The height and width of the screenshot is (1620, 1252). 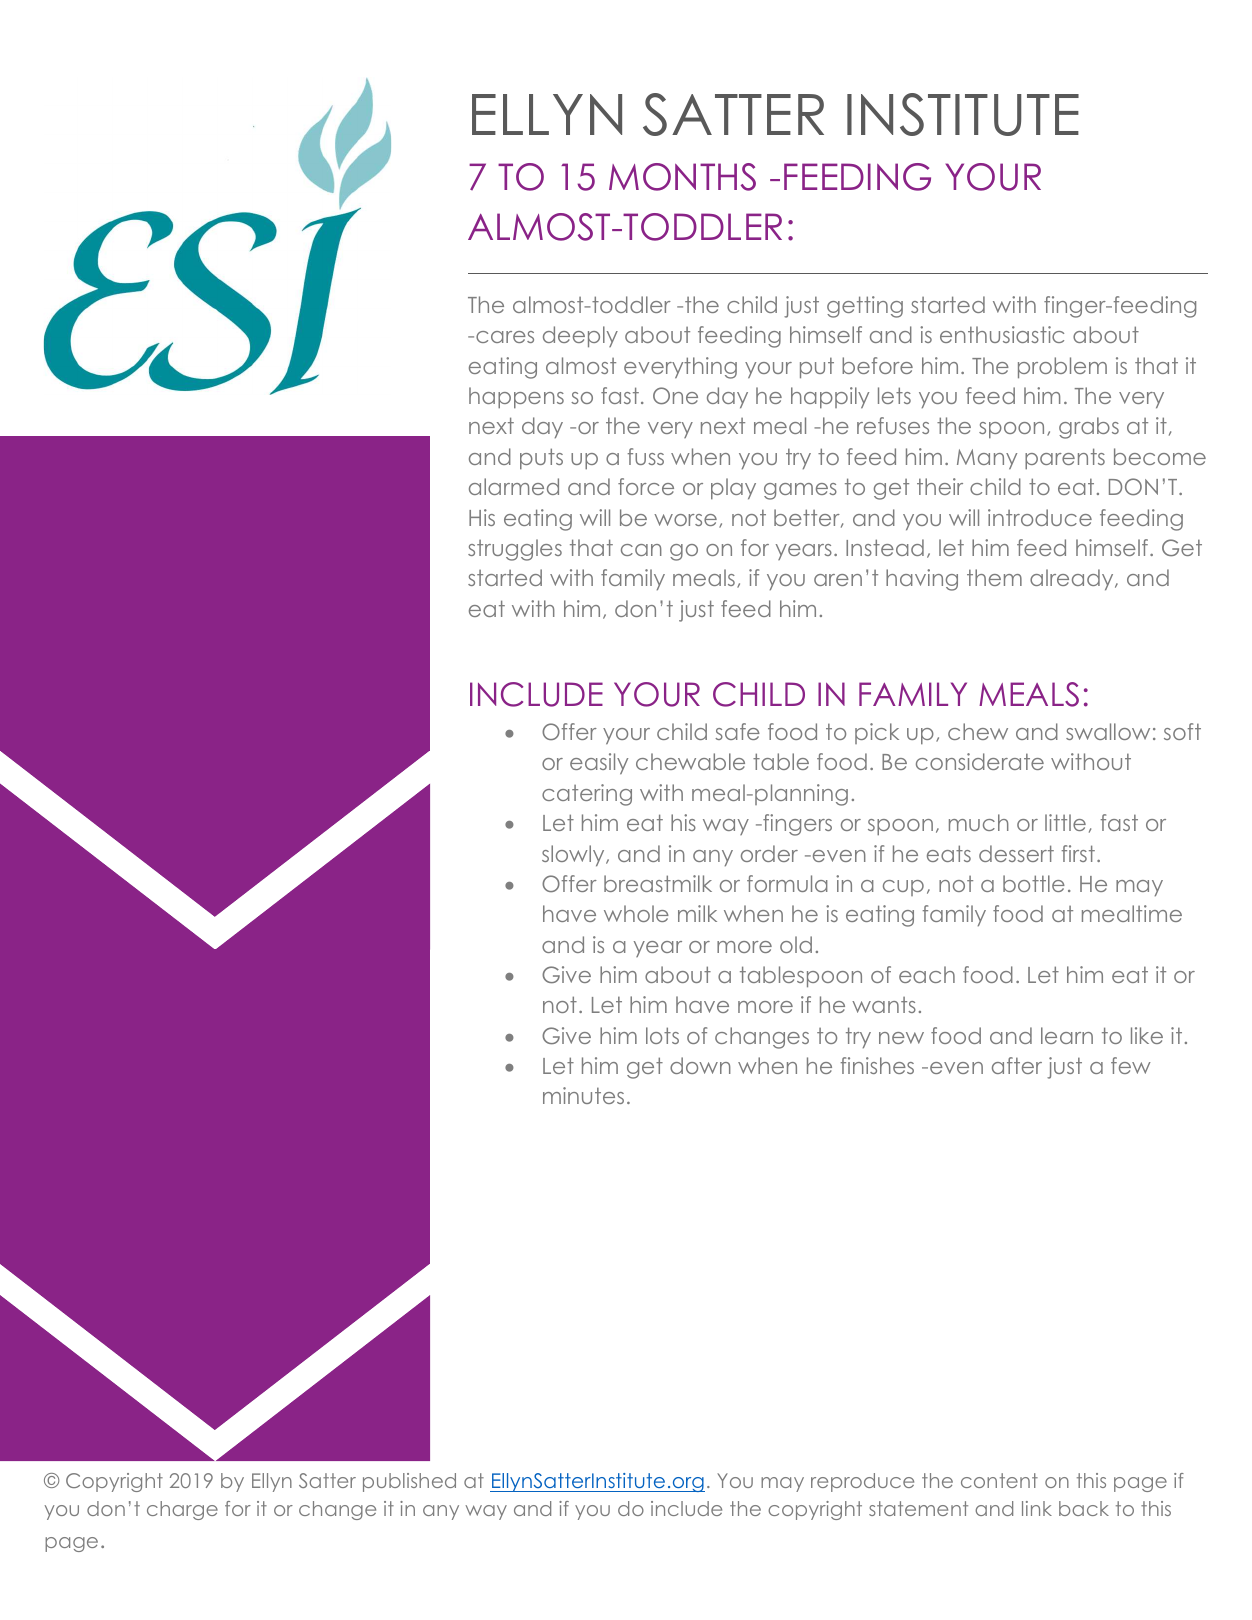 I want to click on worse, so click(x=685, y=520).
